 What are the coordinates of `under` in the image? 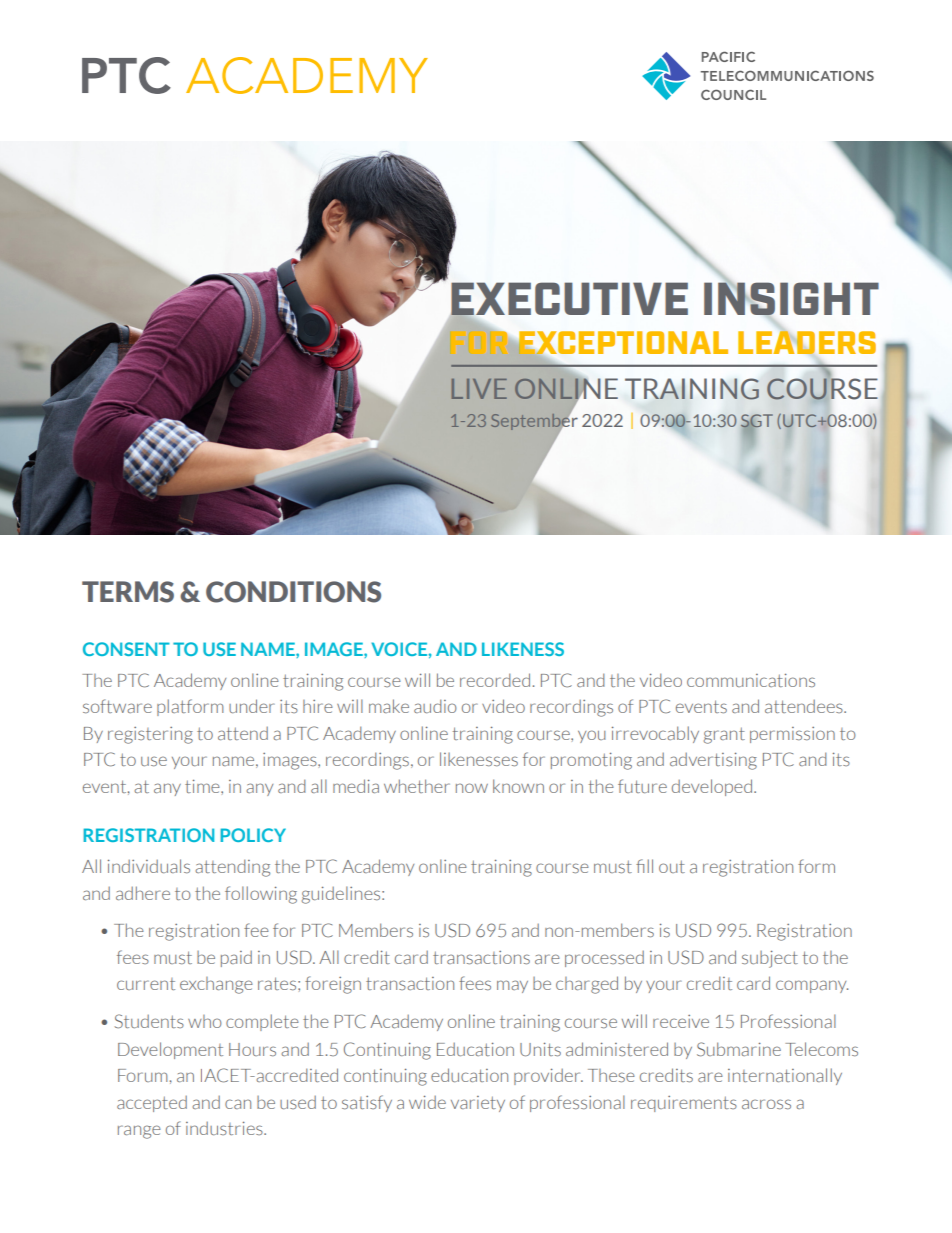 It's located at (252, 706).
